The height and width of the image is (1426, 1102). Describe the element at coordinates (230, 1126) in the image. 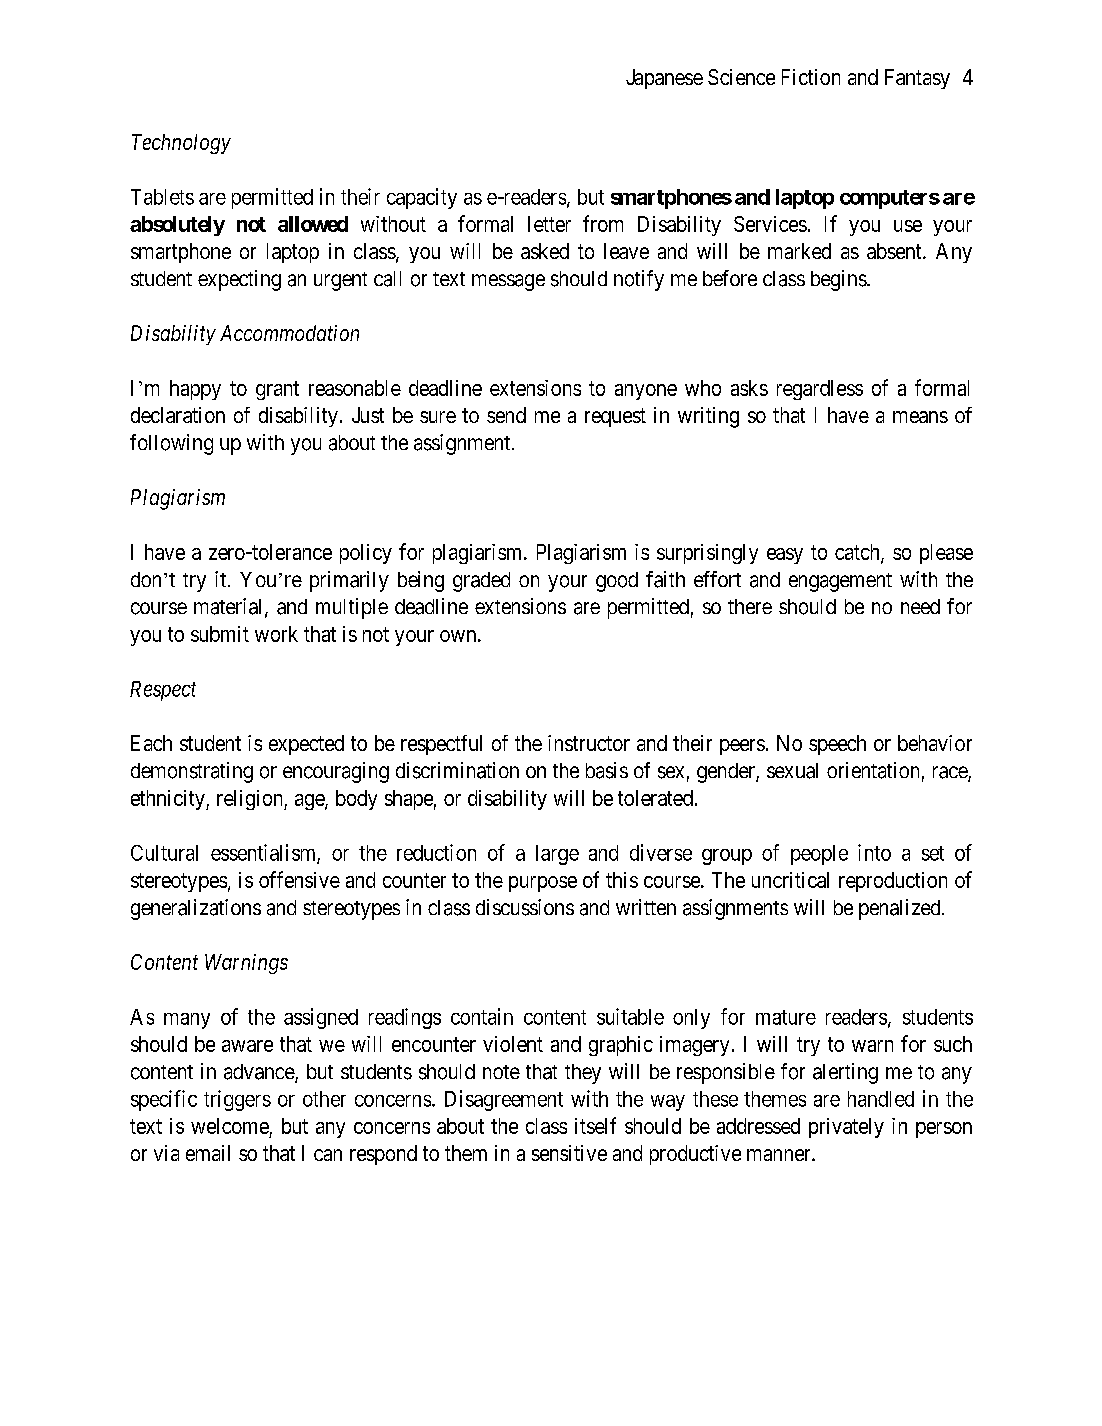

I see `welcome` at that location.
